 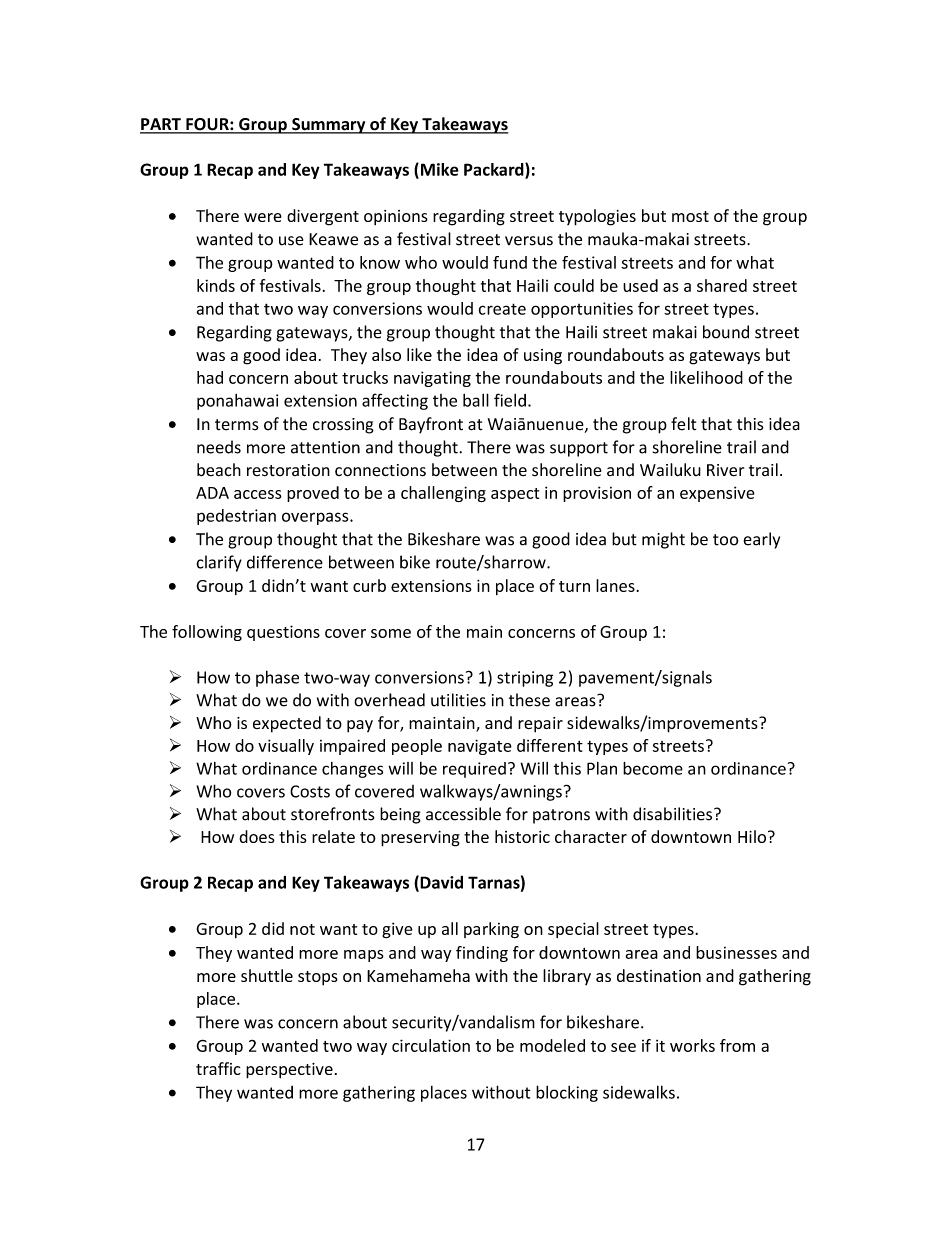 What do you see at coordinates (690, 216) in the screenshot?
I see `most` at bounding box center [690, 216].
